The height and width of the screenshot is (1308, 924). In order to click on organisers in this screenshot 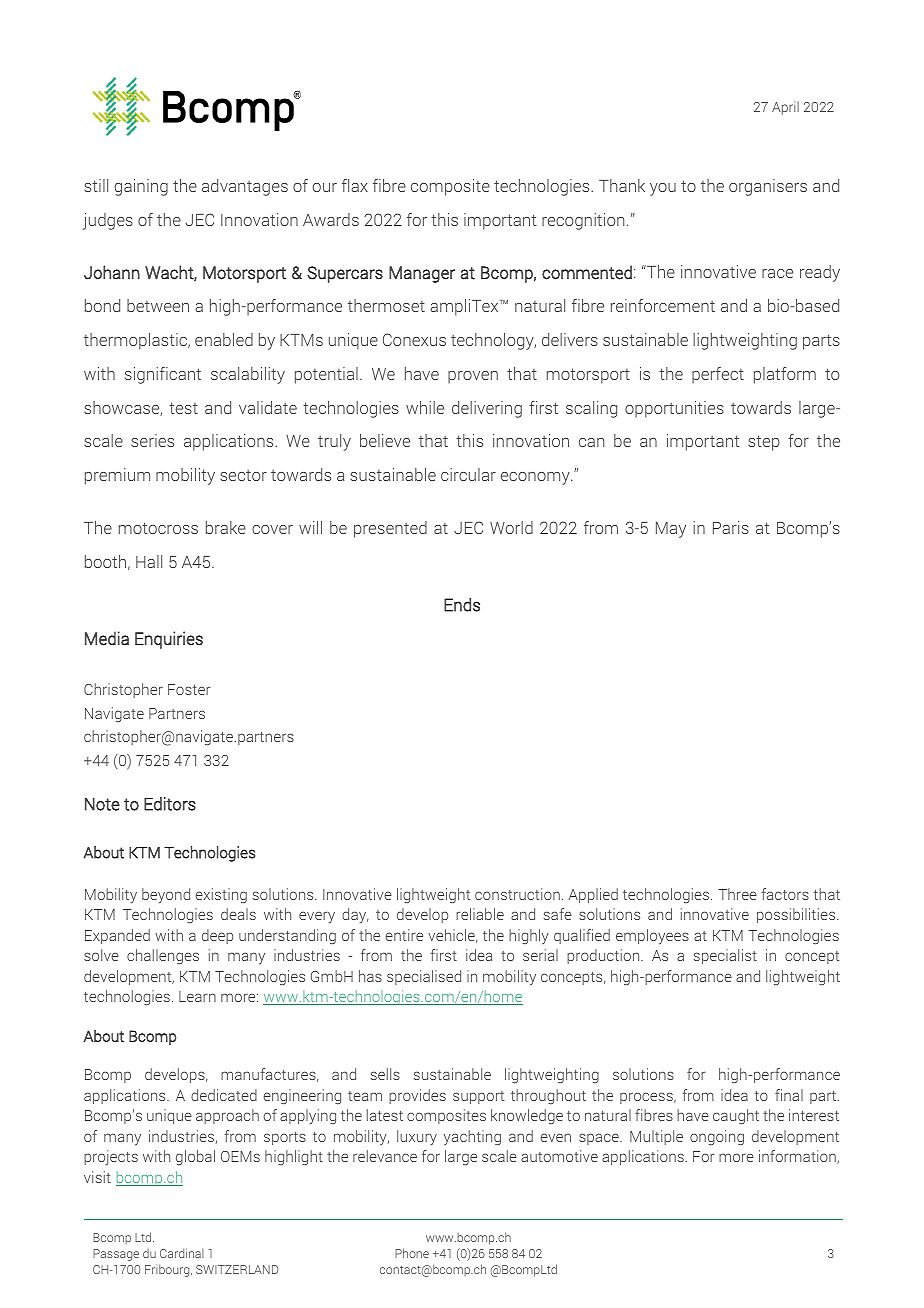, I will do `click(768, 187)`.
